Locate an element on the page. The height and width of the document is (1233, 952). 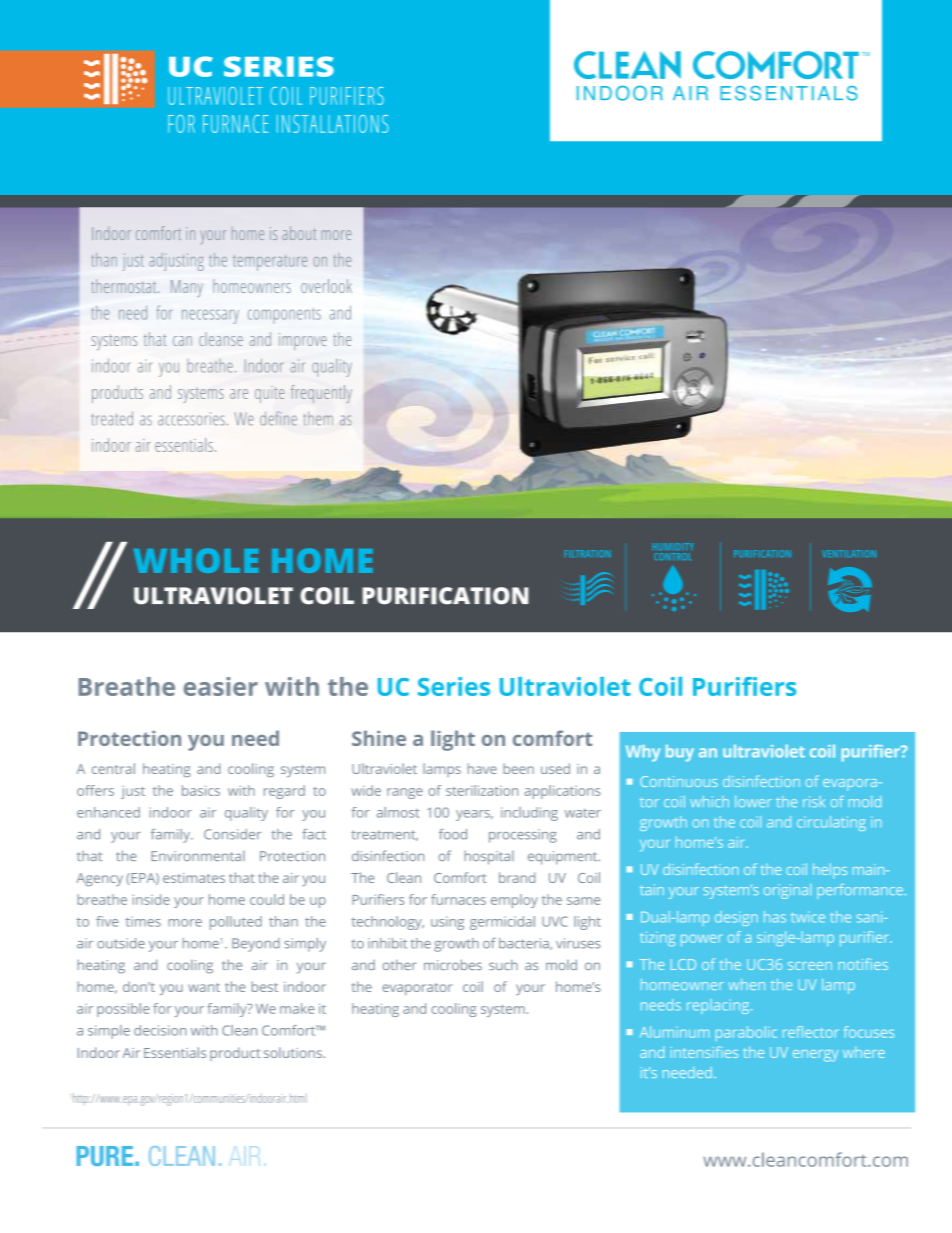
INSTALLATIONS is located at coordinates (332, 124).
